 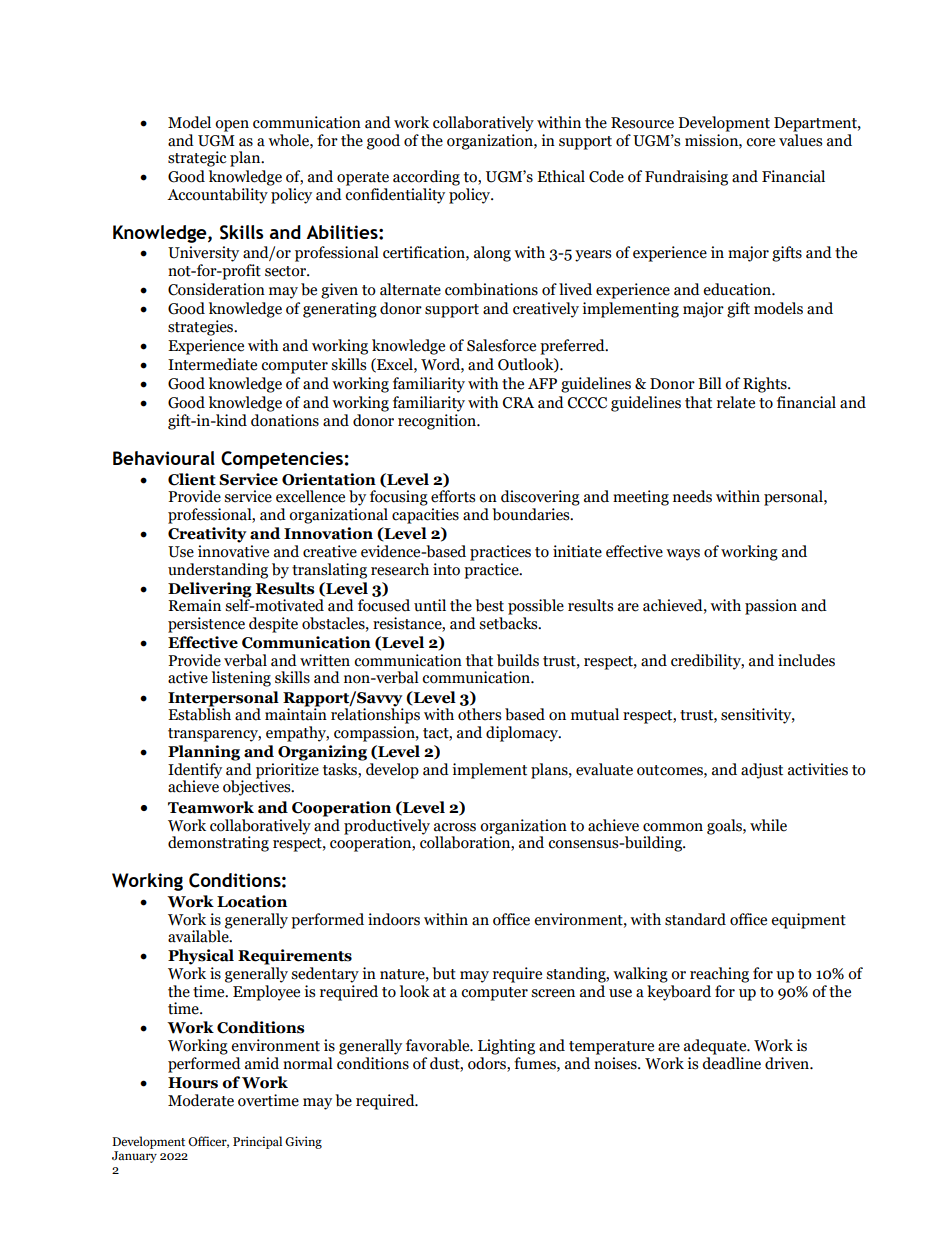 What do you see at coordinates (736, 402) in the page?
I see `relate` at bounding box center [736, 402].
